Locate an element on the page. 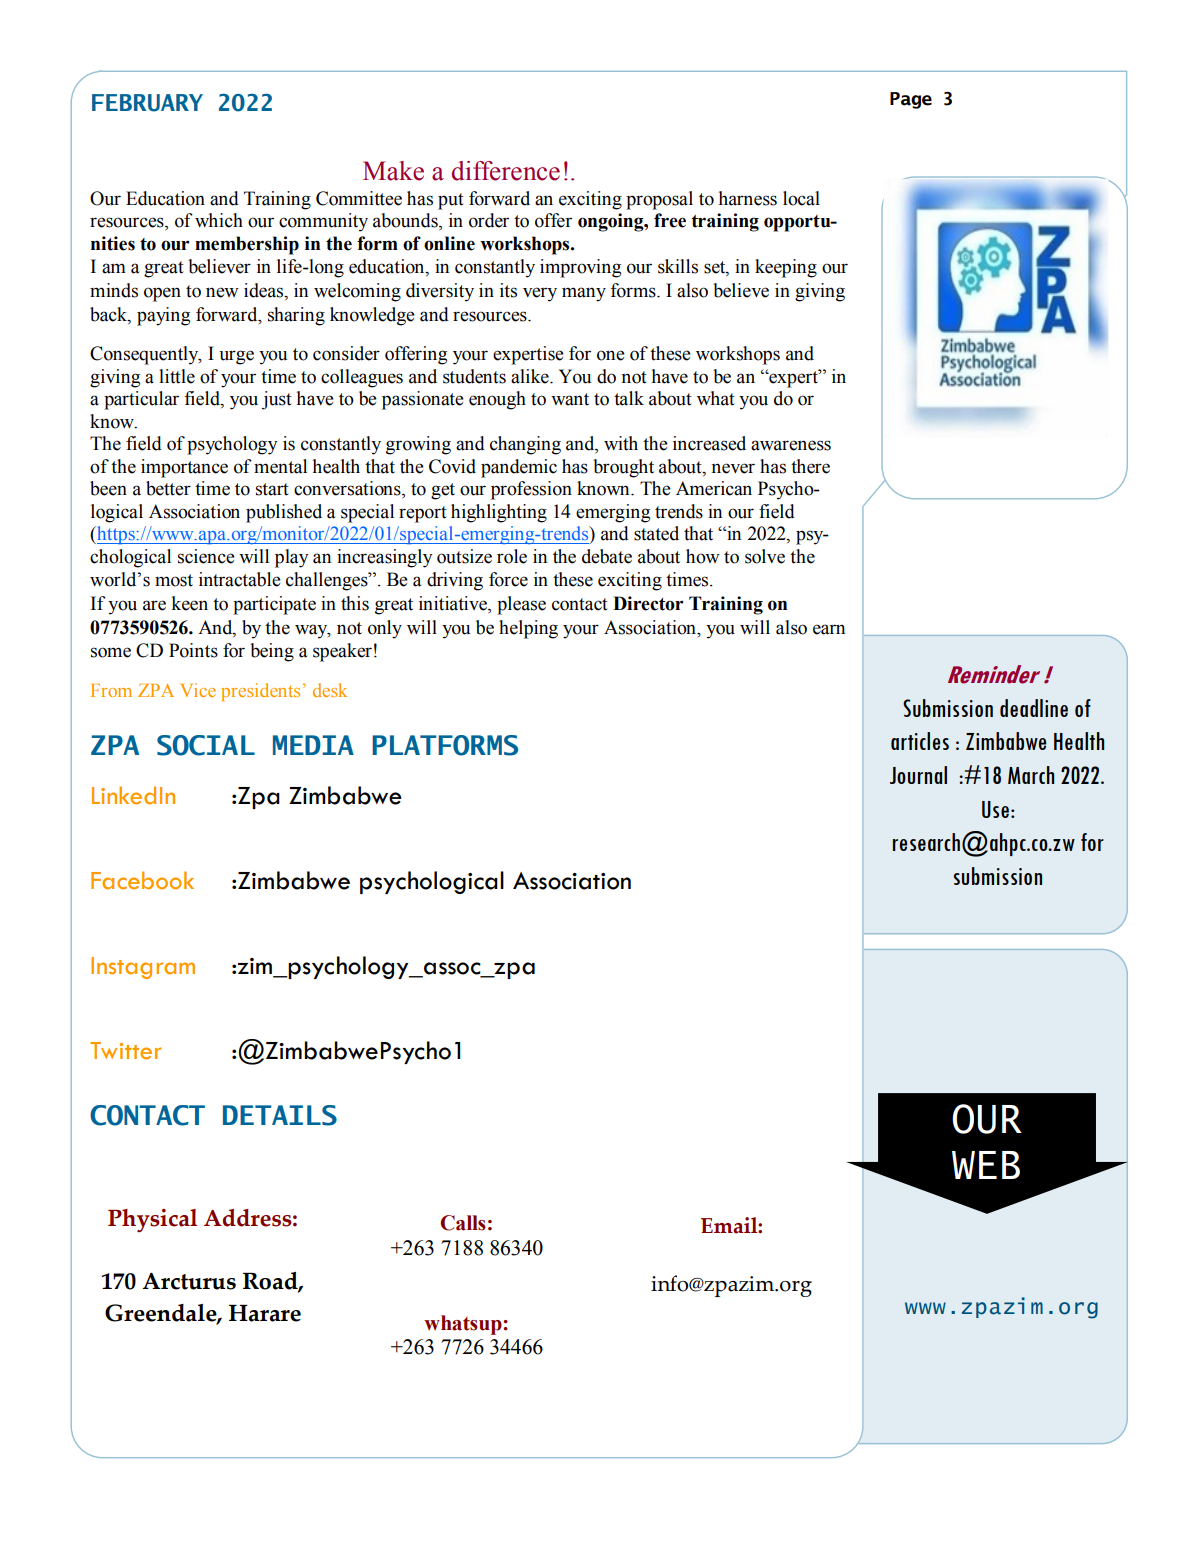 The width and height of the page is (1199, 1552). Instagram is located at coordinates (143, 968).
